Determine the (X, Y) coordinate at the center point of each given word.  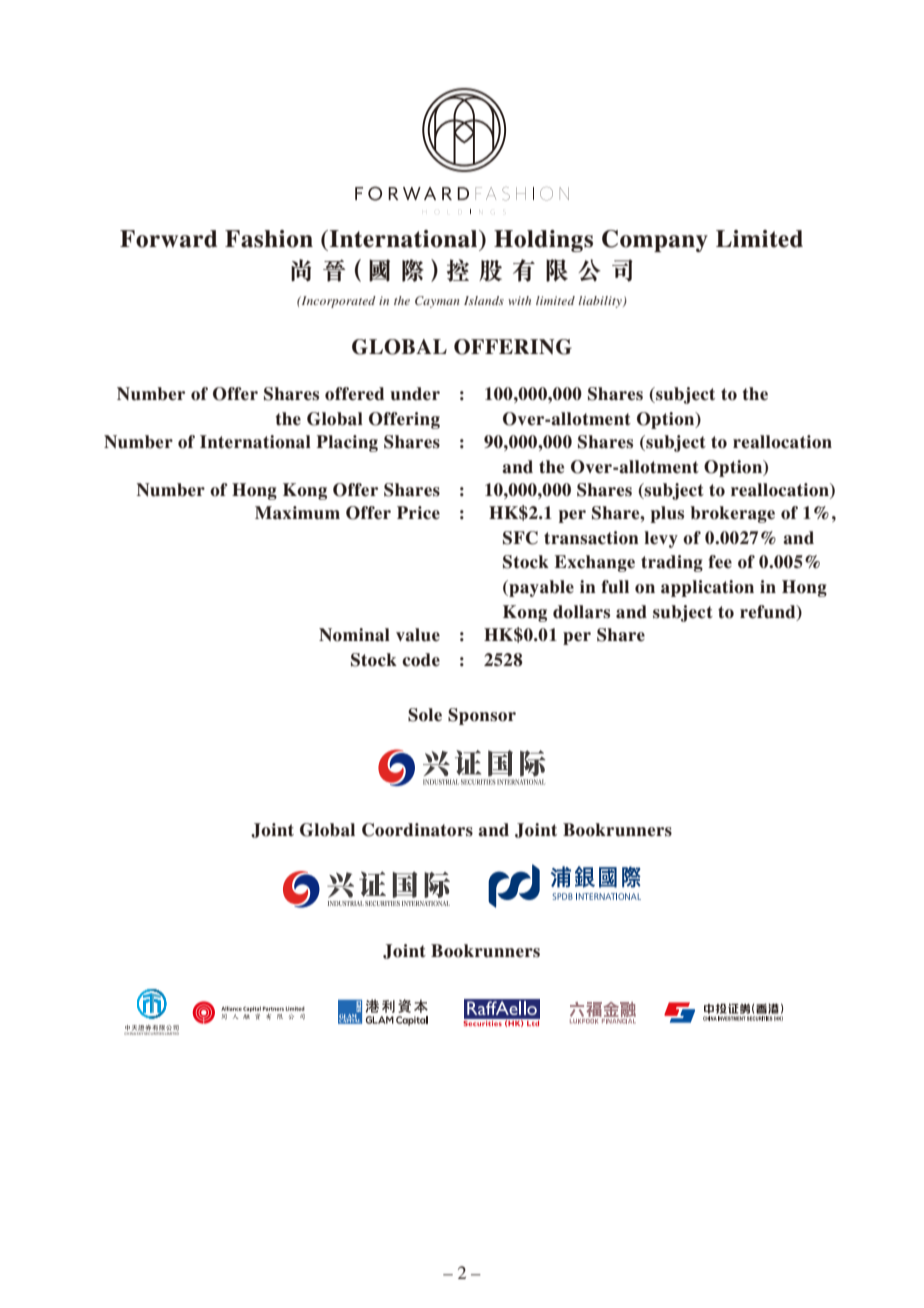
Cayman (437, 302)
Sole (425, 715)
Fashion (269, 239)
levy (661, 539)
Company (655, 241)
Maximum (297, 513)
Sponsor (482, 716)
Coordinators (417, 830)
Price (418, 513)
